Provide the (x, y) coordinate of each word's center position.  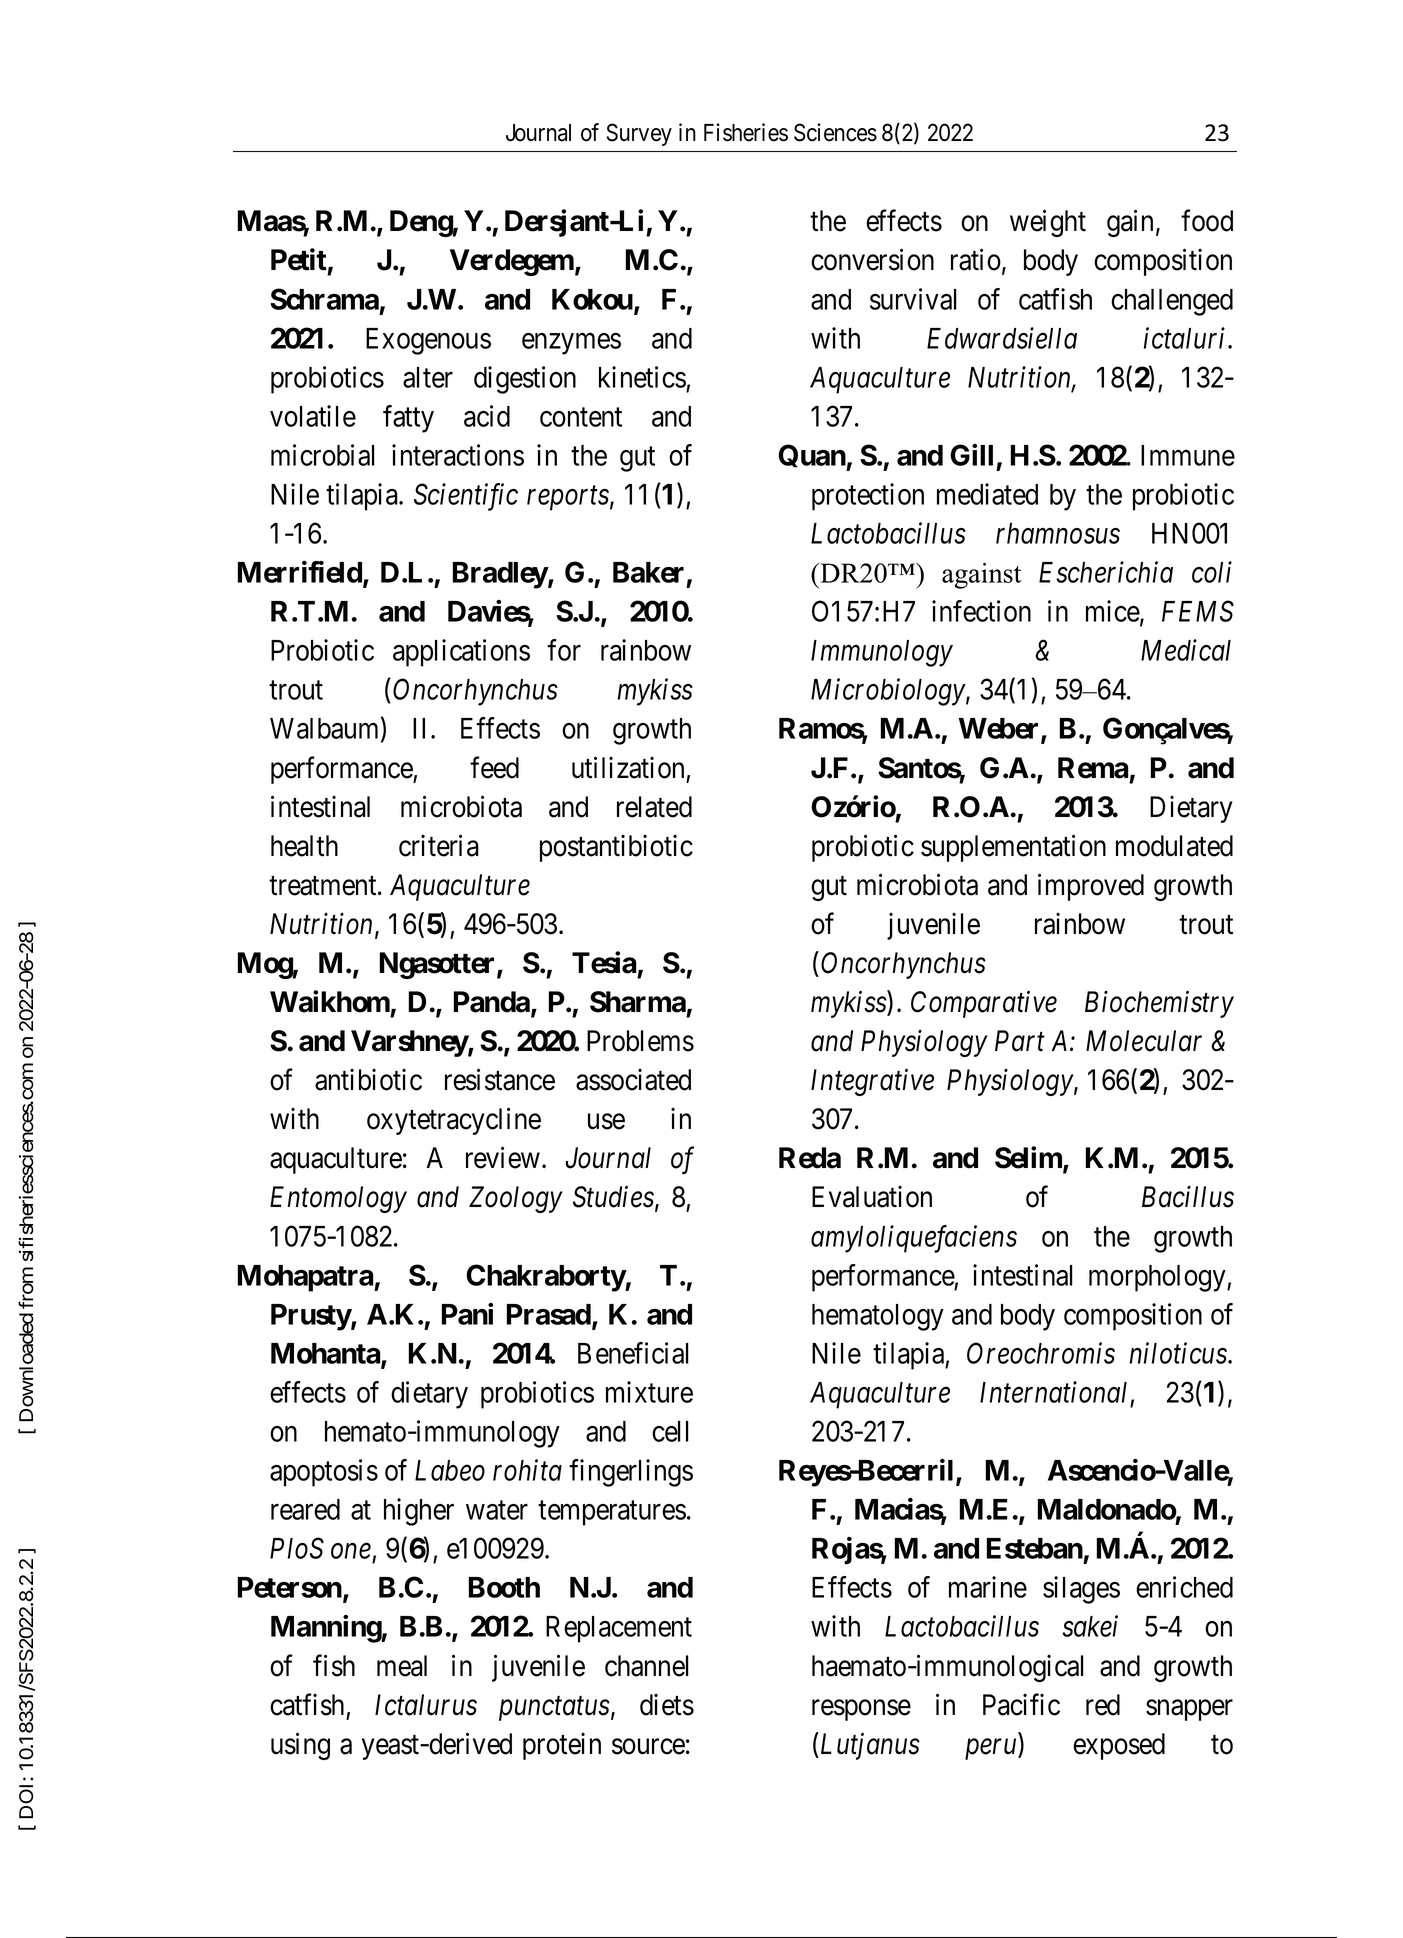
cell (670, 1431)
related (654, 807)
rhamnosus (1058, 533)
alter (428, 377)
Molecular (1144, 1041)
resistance (500, 1080)
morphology (1158, 1278)
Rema (1093, 768)
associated (633, 1080)
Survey (639, 134)
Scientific (466, 497)
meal (402, 1666)
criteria (439, 845)
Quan (812, 457)
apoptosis (324, 1473)
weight (1048, 223)
